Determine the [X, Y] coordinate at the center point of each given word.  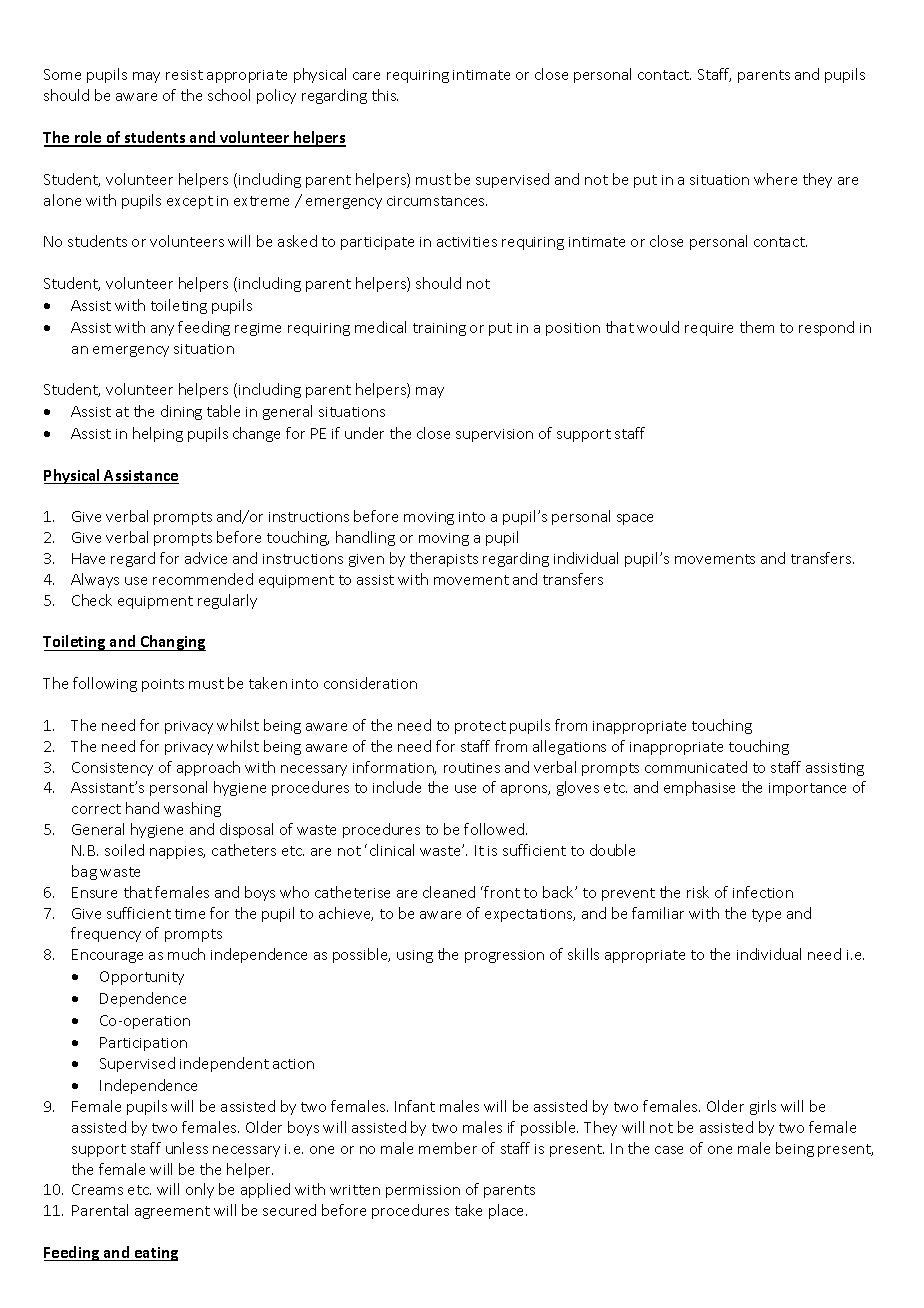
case [669, 1150]
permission [423, 1191]
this [385, 95]
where [775, 179]
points [163, 685]
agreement [172, 1212]
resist [184, 75]
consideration [370, 683]
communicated [696, 767]
